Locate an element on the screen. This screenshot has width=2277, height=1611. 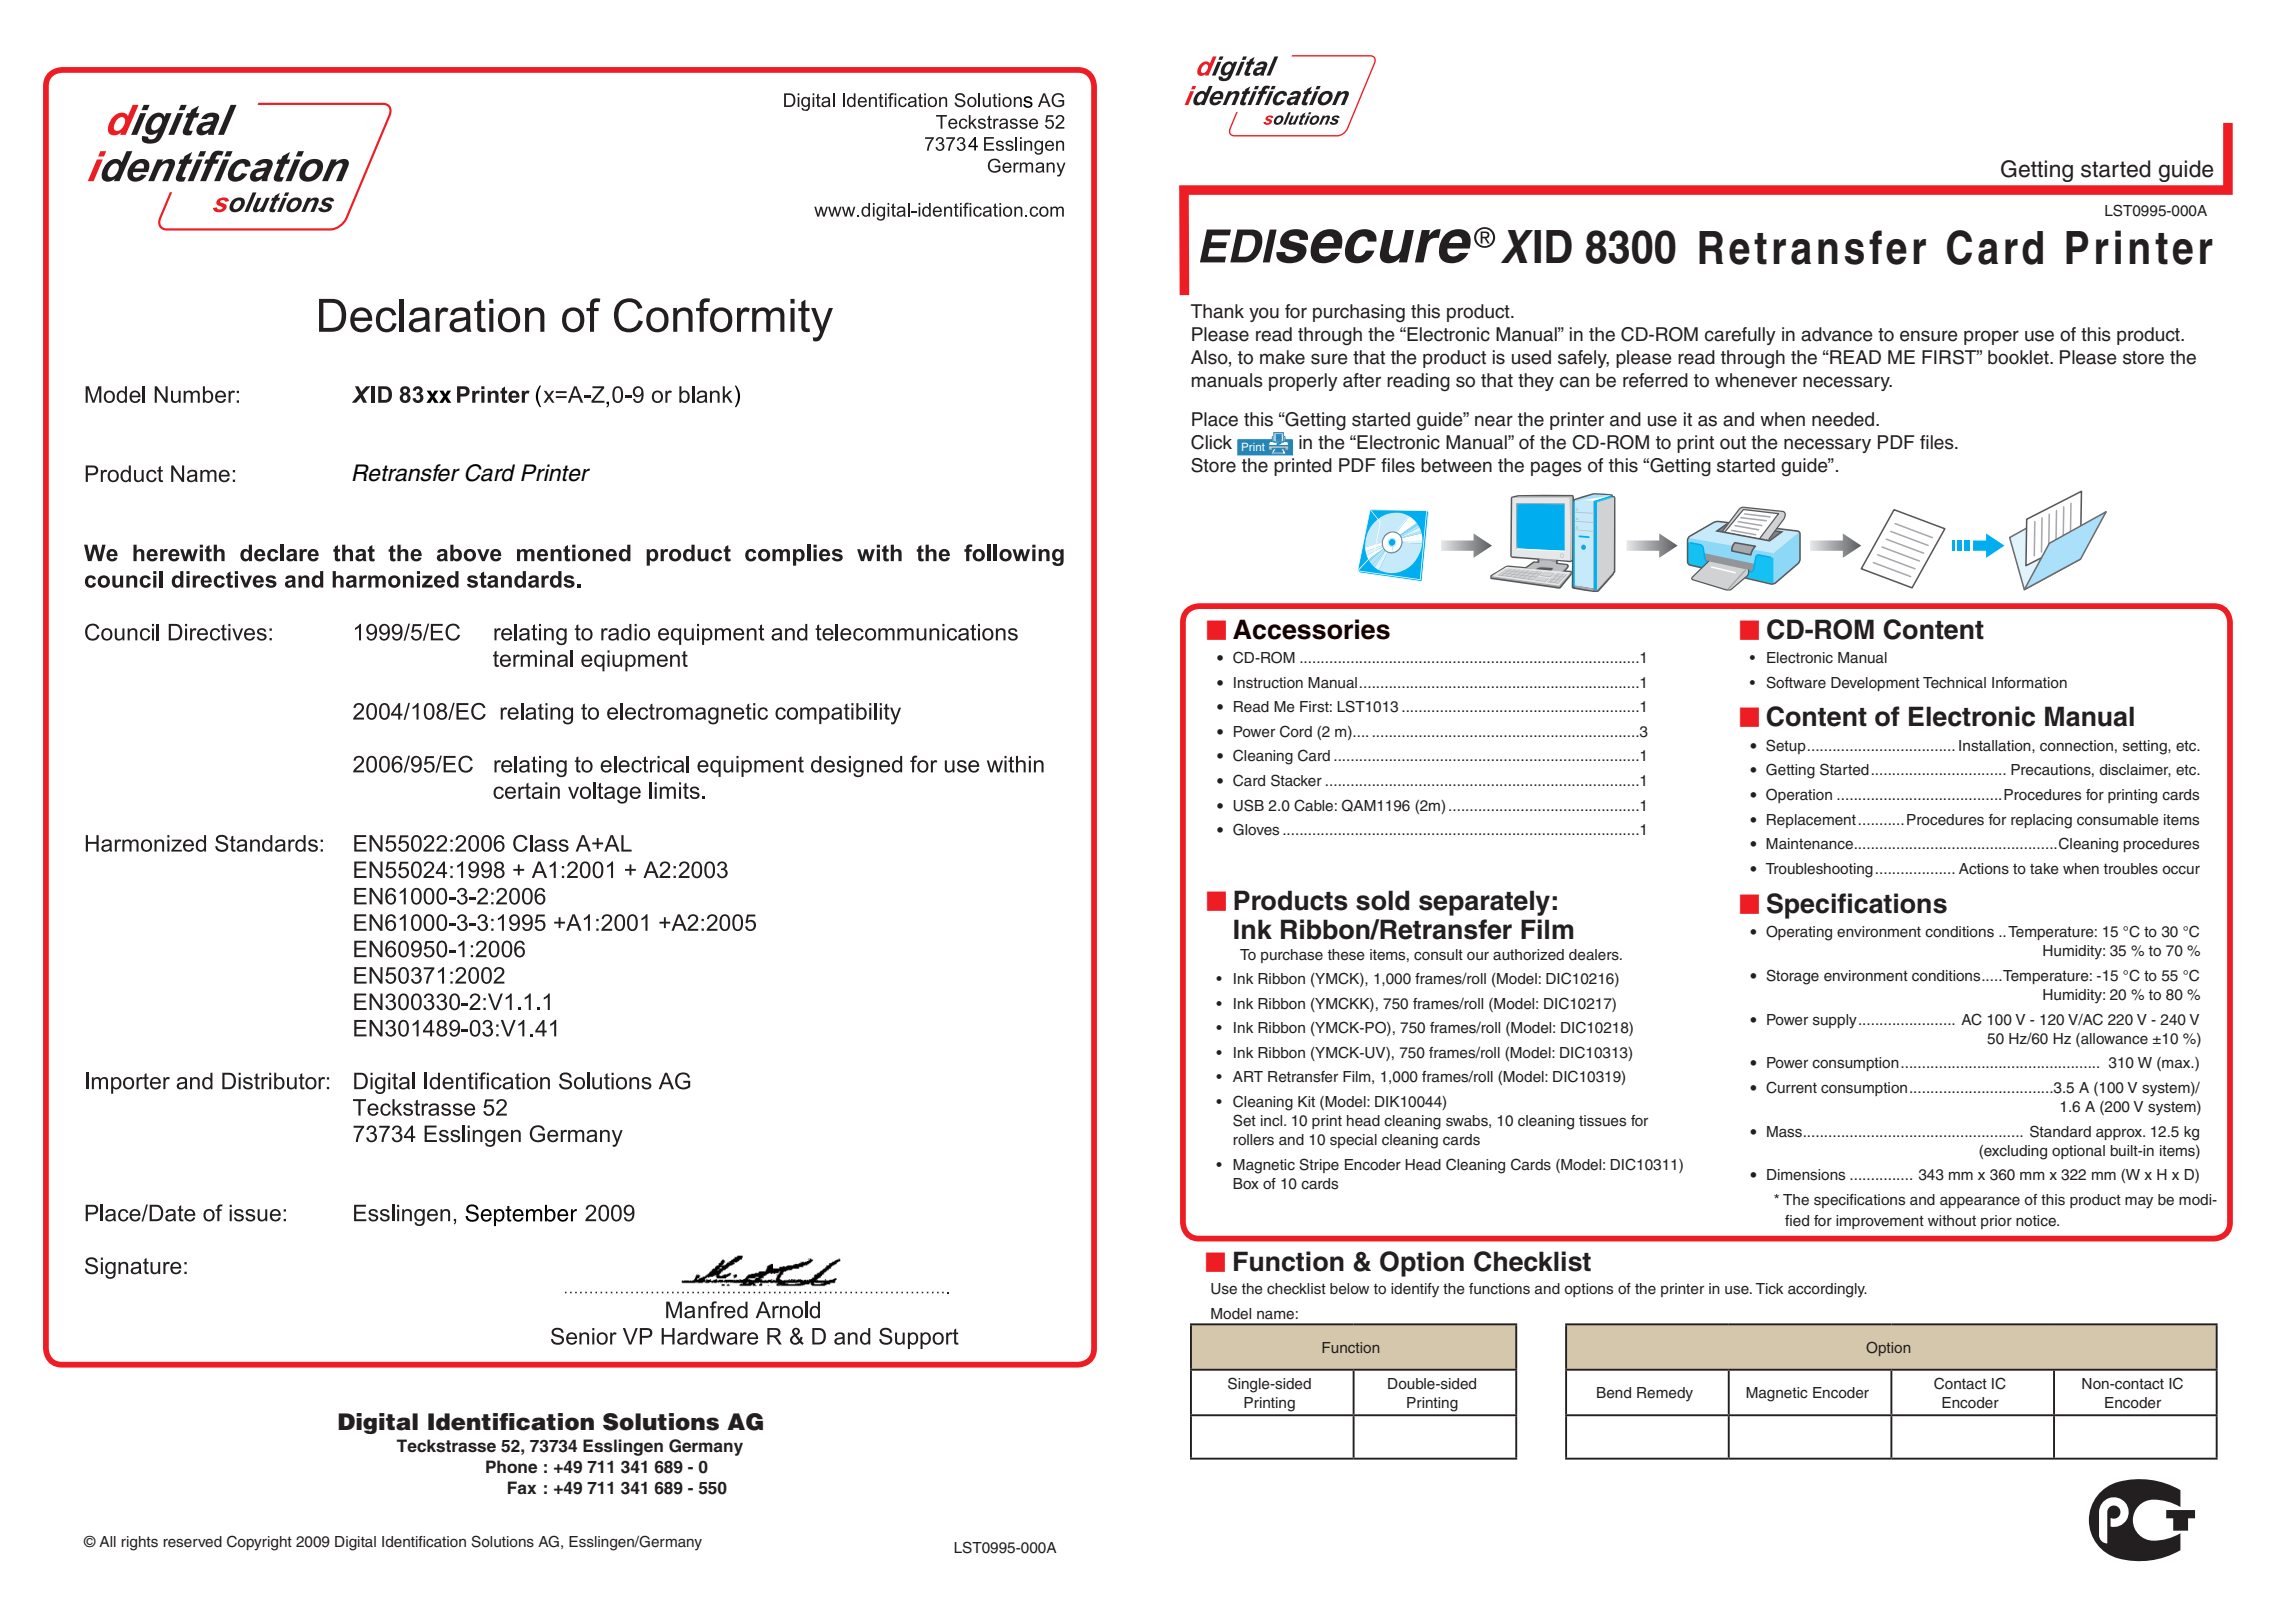
Standard is located at coordinates (2060, 1131).
